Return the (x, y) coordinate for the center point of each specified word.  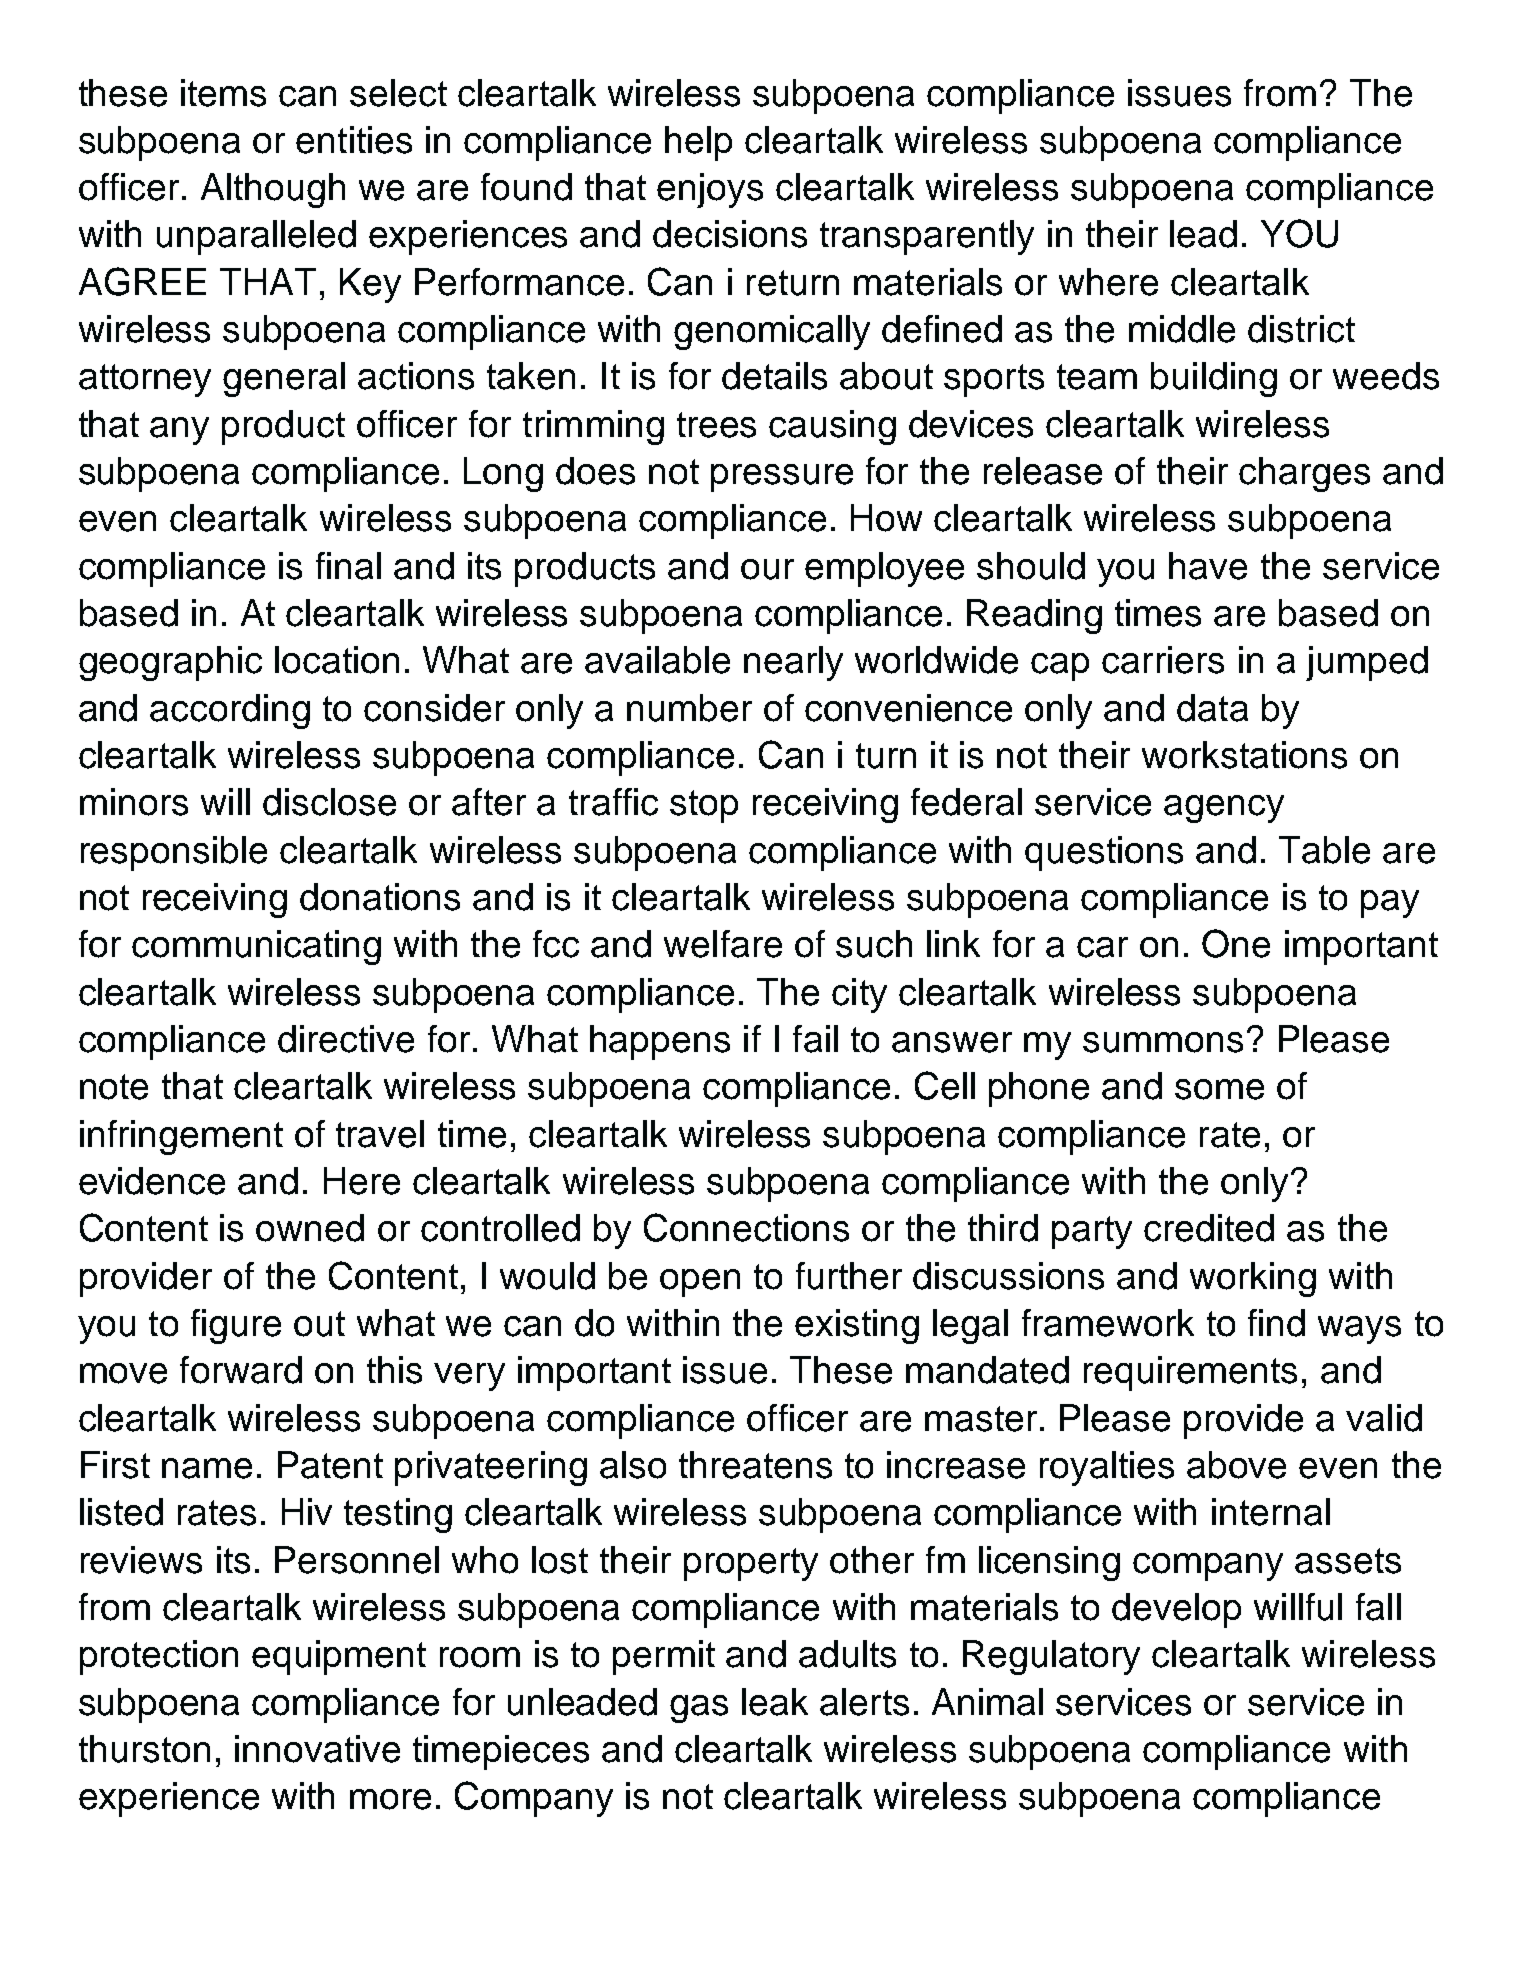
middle (1182, 329)
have (1208, 566)
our (767, 569)
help (698, 143)
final (348, 566)
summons (1163, 1042)
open (700, 1283)
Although (273, 190)
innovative (317, 1749)
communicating (256, 947)
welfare (723, 944)
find (1276, 1323)
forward (241, 1370)
